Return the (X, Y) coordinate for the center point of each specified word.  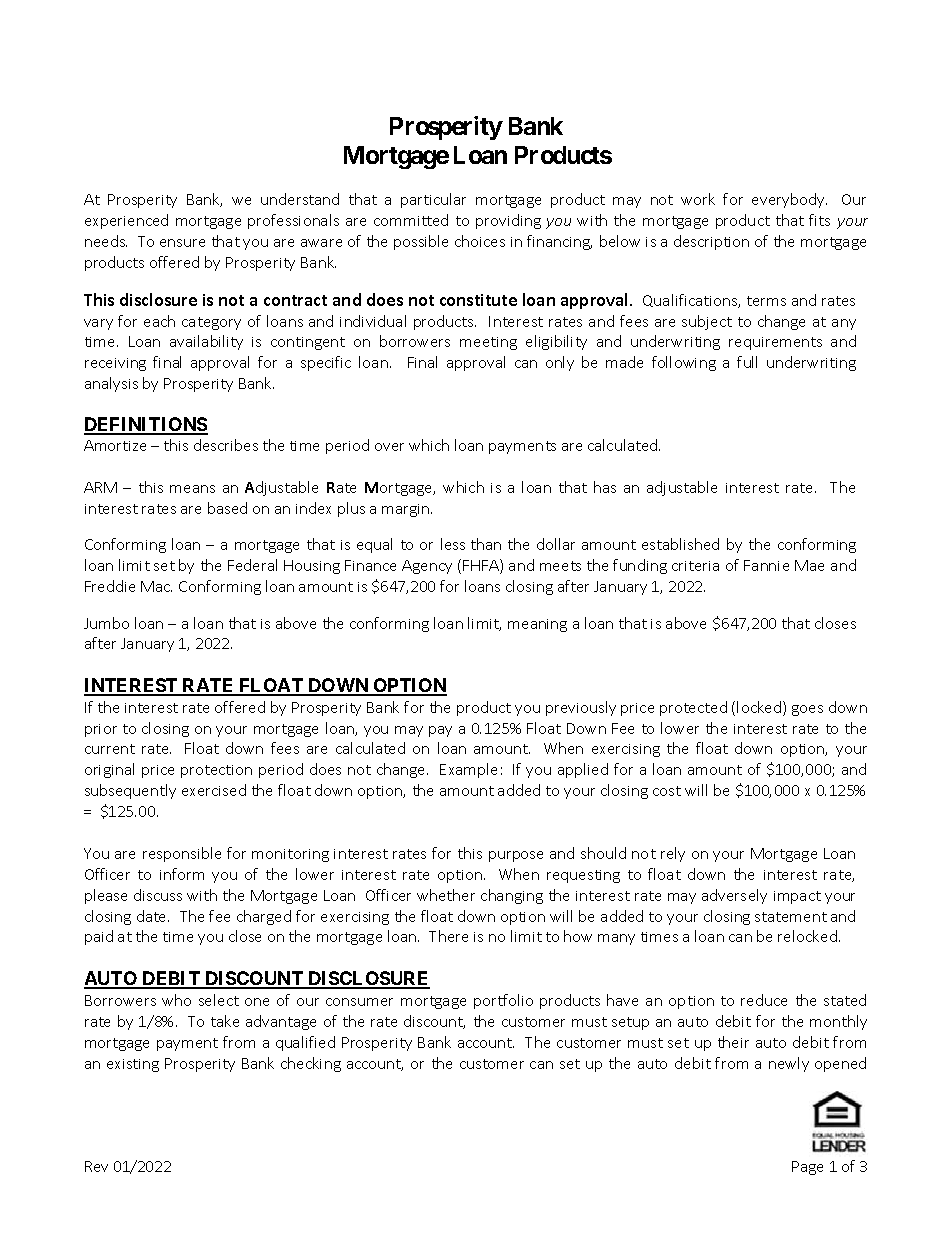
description (711, 242)
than (486, 544)
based (227, 508)
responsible (182, 854)
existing (133, 1065)
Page (807, 1168)
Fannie (766, 565)
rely (673, 854)
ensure (182, 243)
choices (480, 241)
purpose (516, 856)
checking (311, 1064)
